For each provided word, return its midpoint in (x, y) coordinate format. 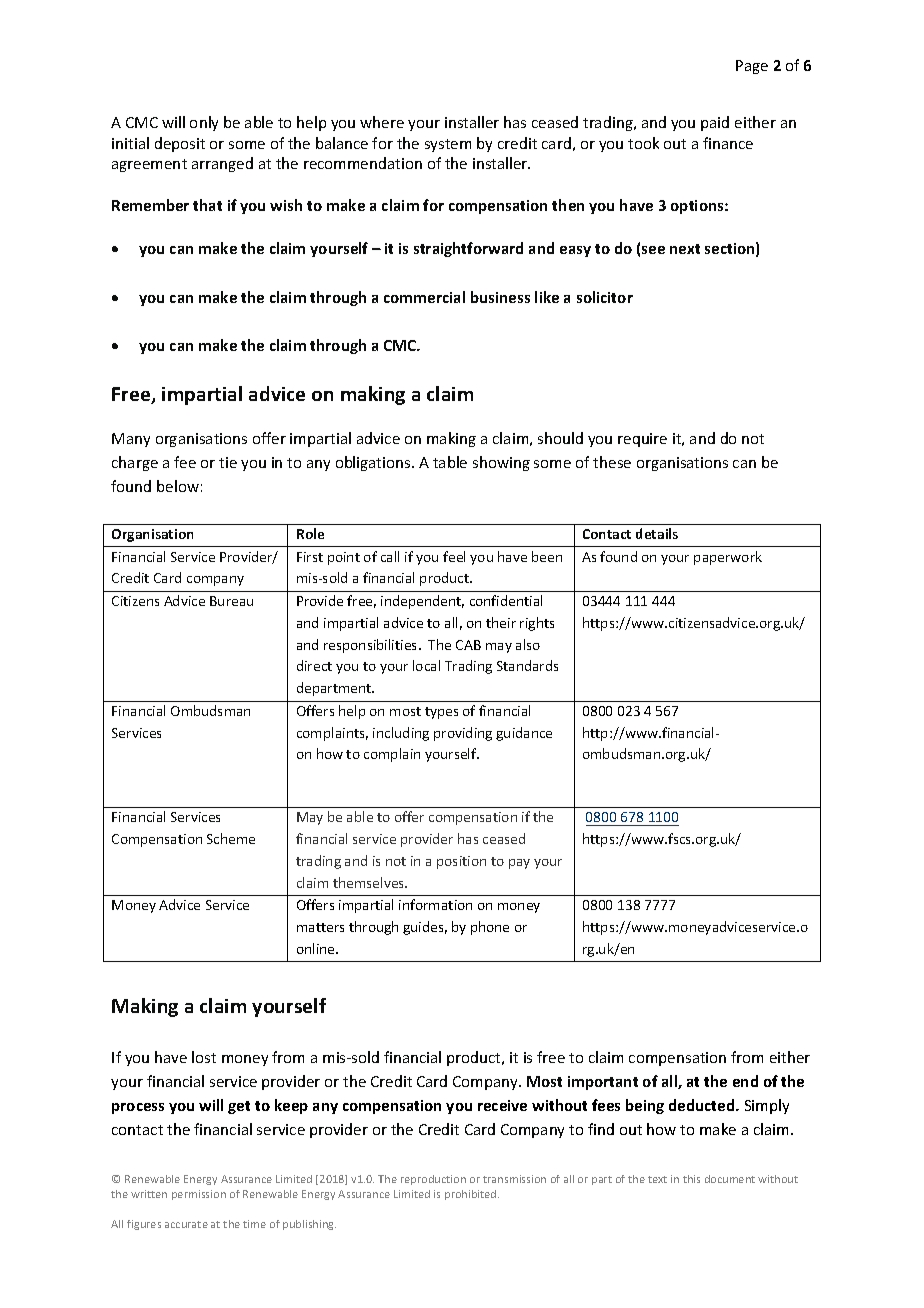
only (204, 123)
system (448, 145)
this (691, 1179)
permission (199, 1195)
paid (715, 123)
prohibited (472, 1195)
